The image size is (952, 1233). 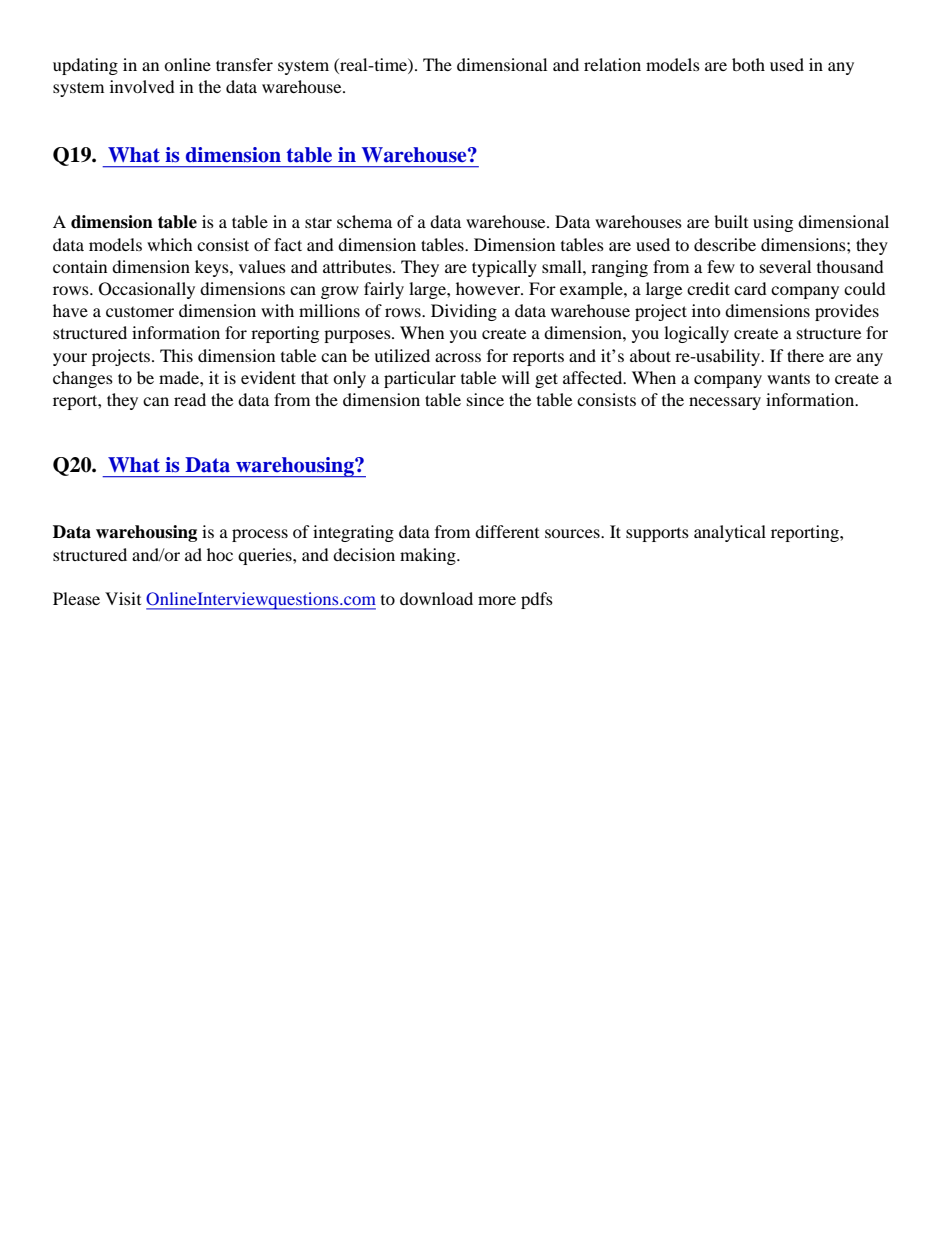 What do you see at coordinates (730, 533) in the screenshot?
I see `analytical` at bounding box center [730, 533].
